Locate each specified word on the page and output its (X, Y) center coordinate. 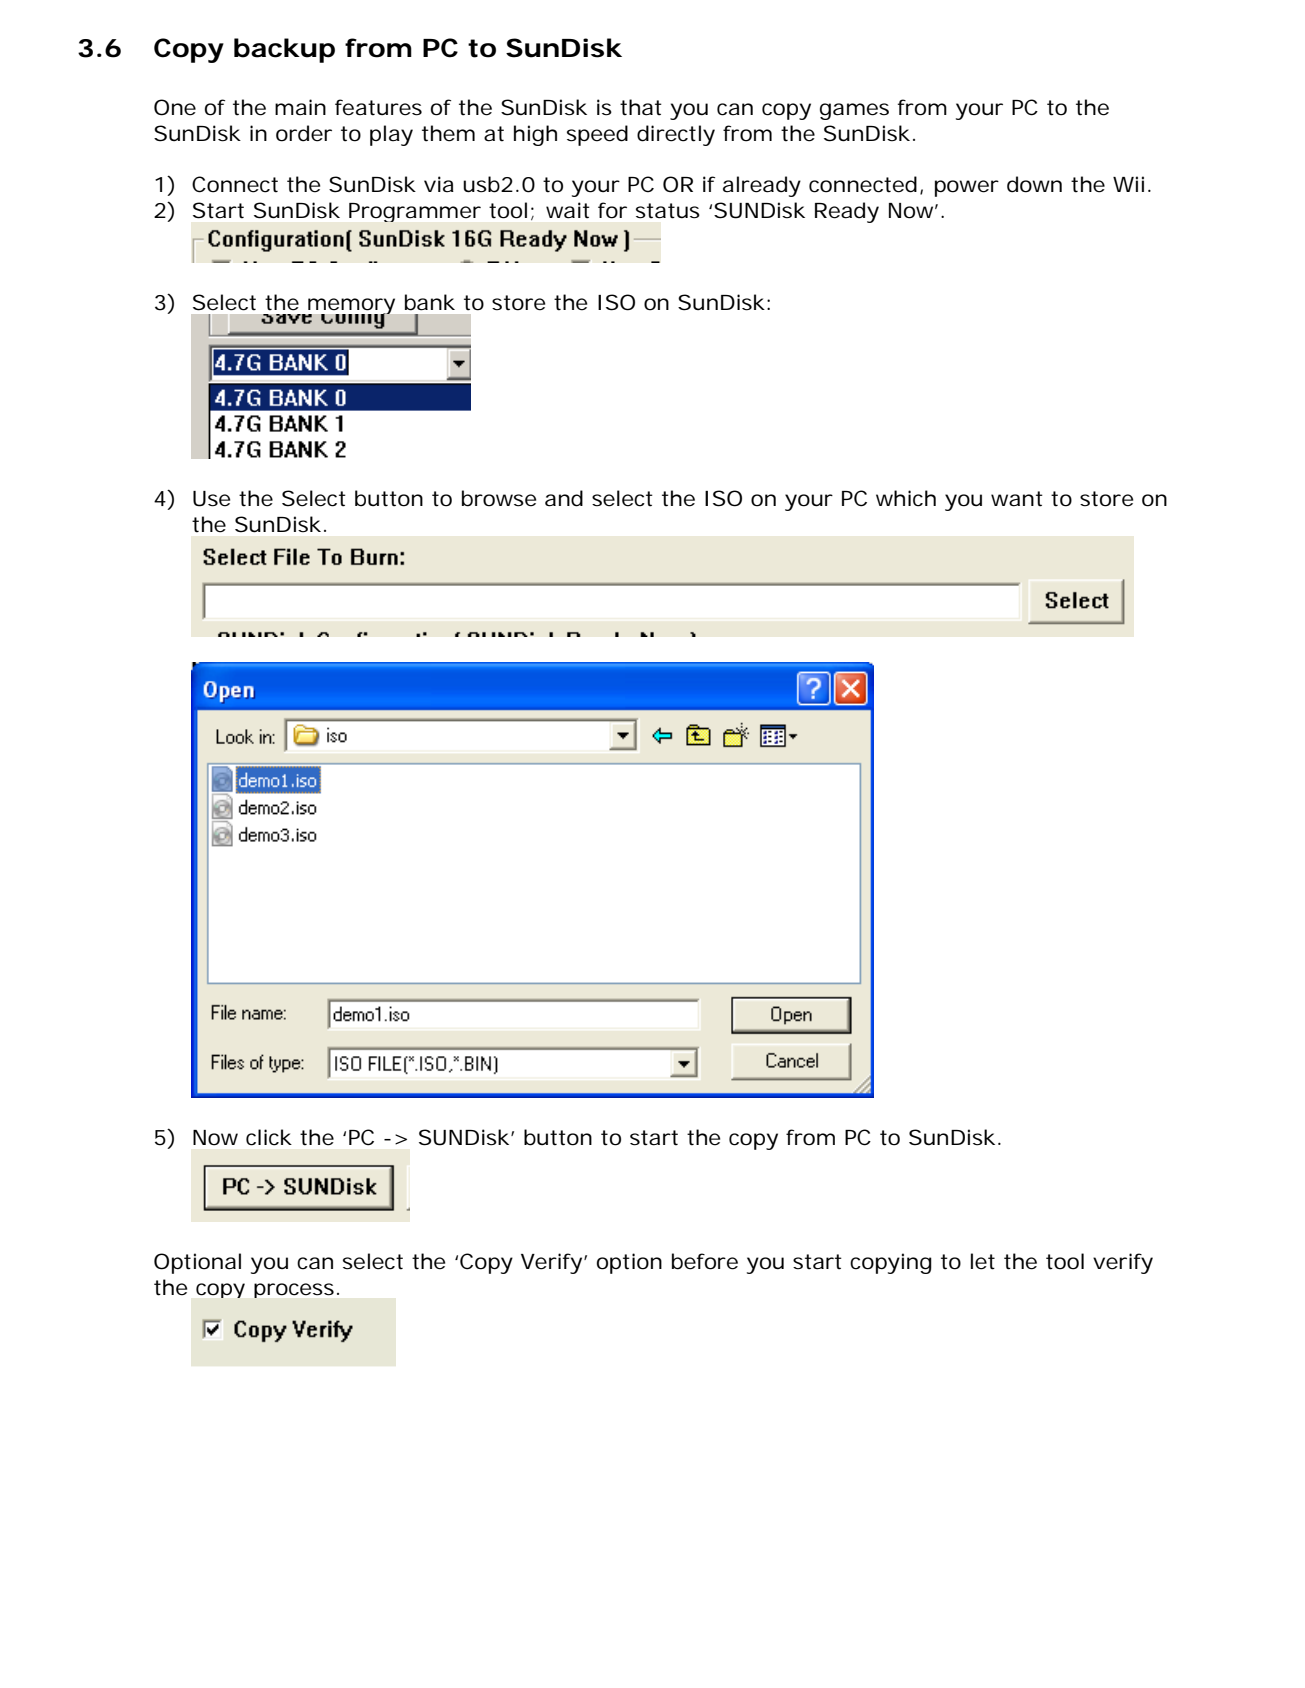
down (1034, 184)
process (294, 1290)
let (983, 1261)
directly (676, 135)
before (705, 1261)
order (304, 133)
